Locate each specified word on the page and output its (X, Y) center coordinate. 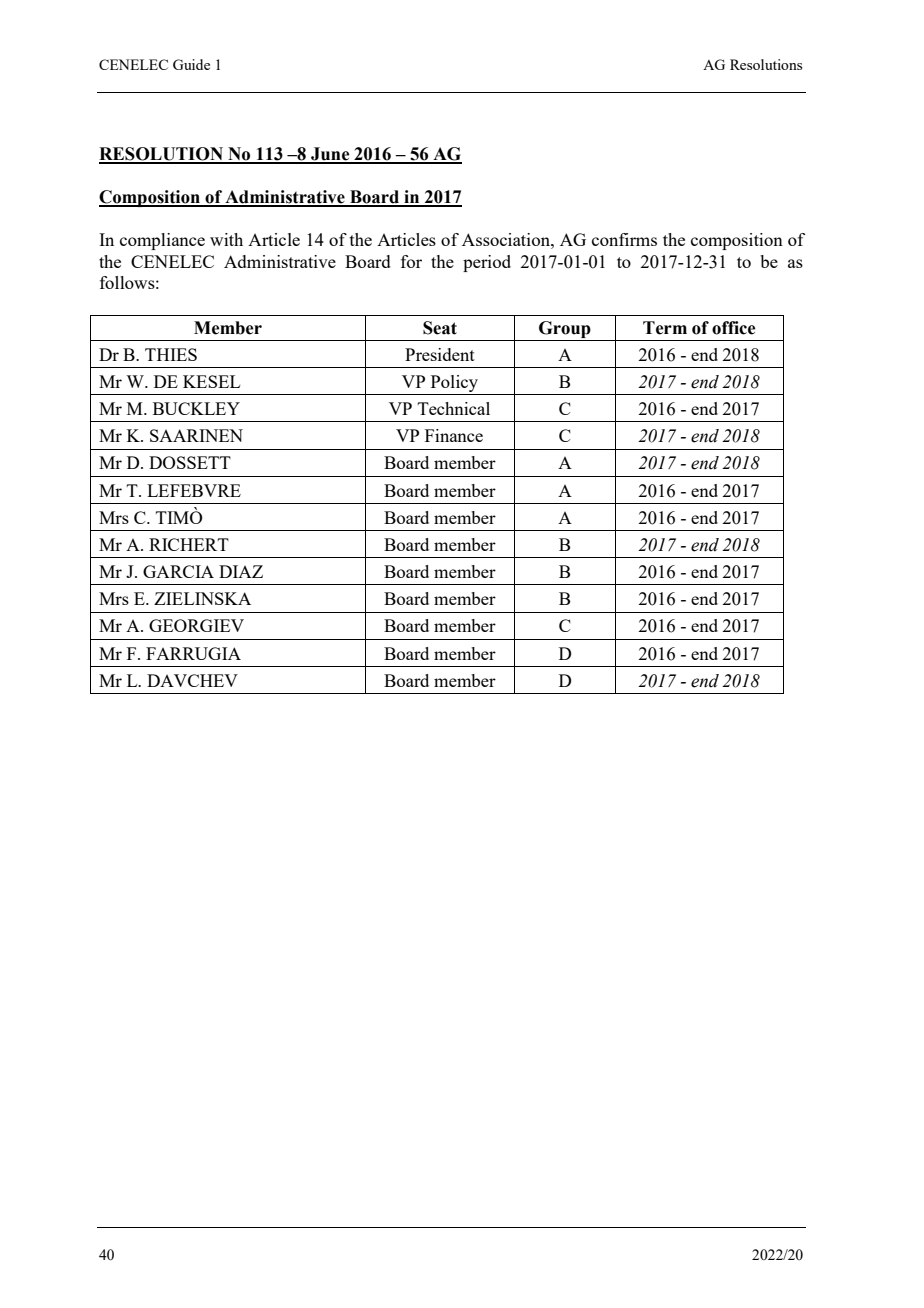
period (487, 263)
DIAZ (241, 571)
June (330, 155)
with (226, 239)
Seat (440, 328)
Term (665, 328)
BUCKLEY (196, 408)
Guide (191, 64)
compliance (162, 241)
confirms (624, 239)
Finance (454, 435)
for (411, 261)
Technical (454, 408)
